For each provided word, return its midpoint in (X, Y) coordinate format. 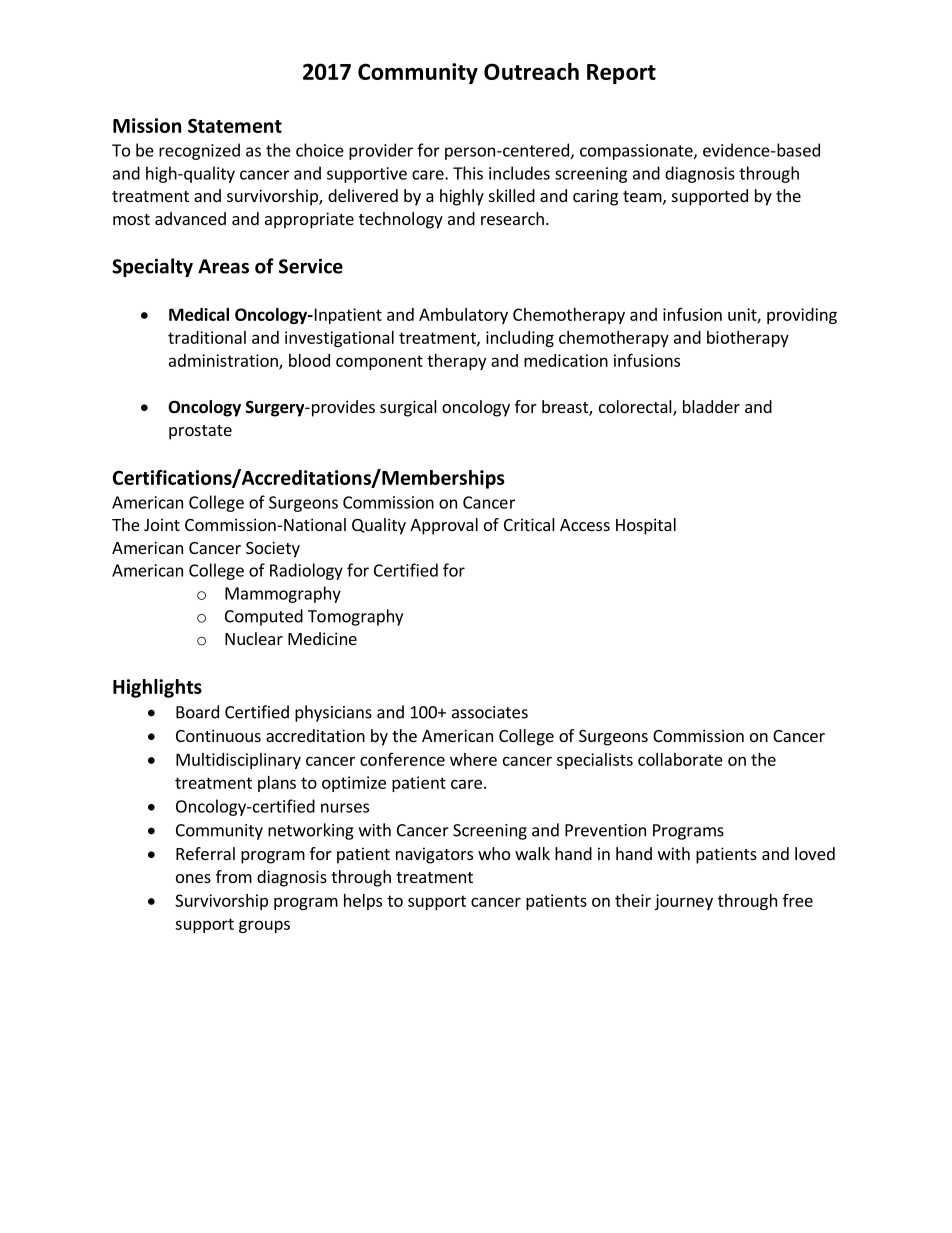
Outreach (531, 71)
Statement (235, 125)
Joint (162, 524)
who (494, 853)
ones (193, 878)
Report (621, 74)
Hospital (646, 526)
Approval (444, 526)
